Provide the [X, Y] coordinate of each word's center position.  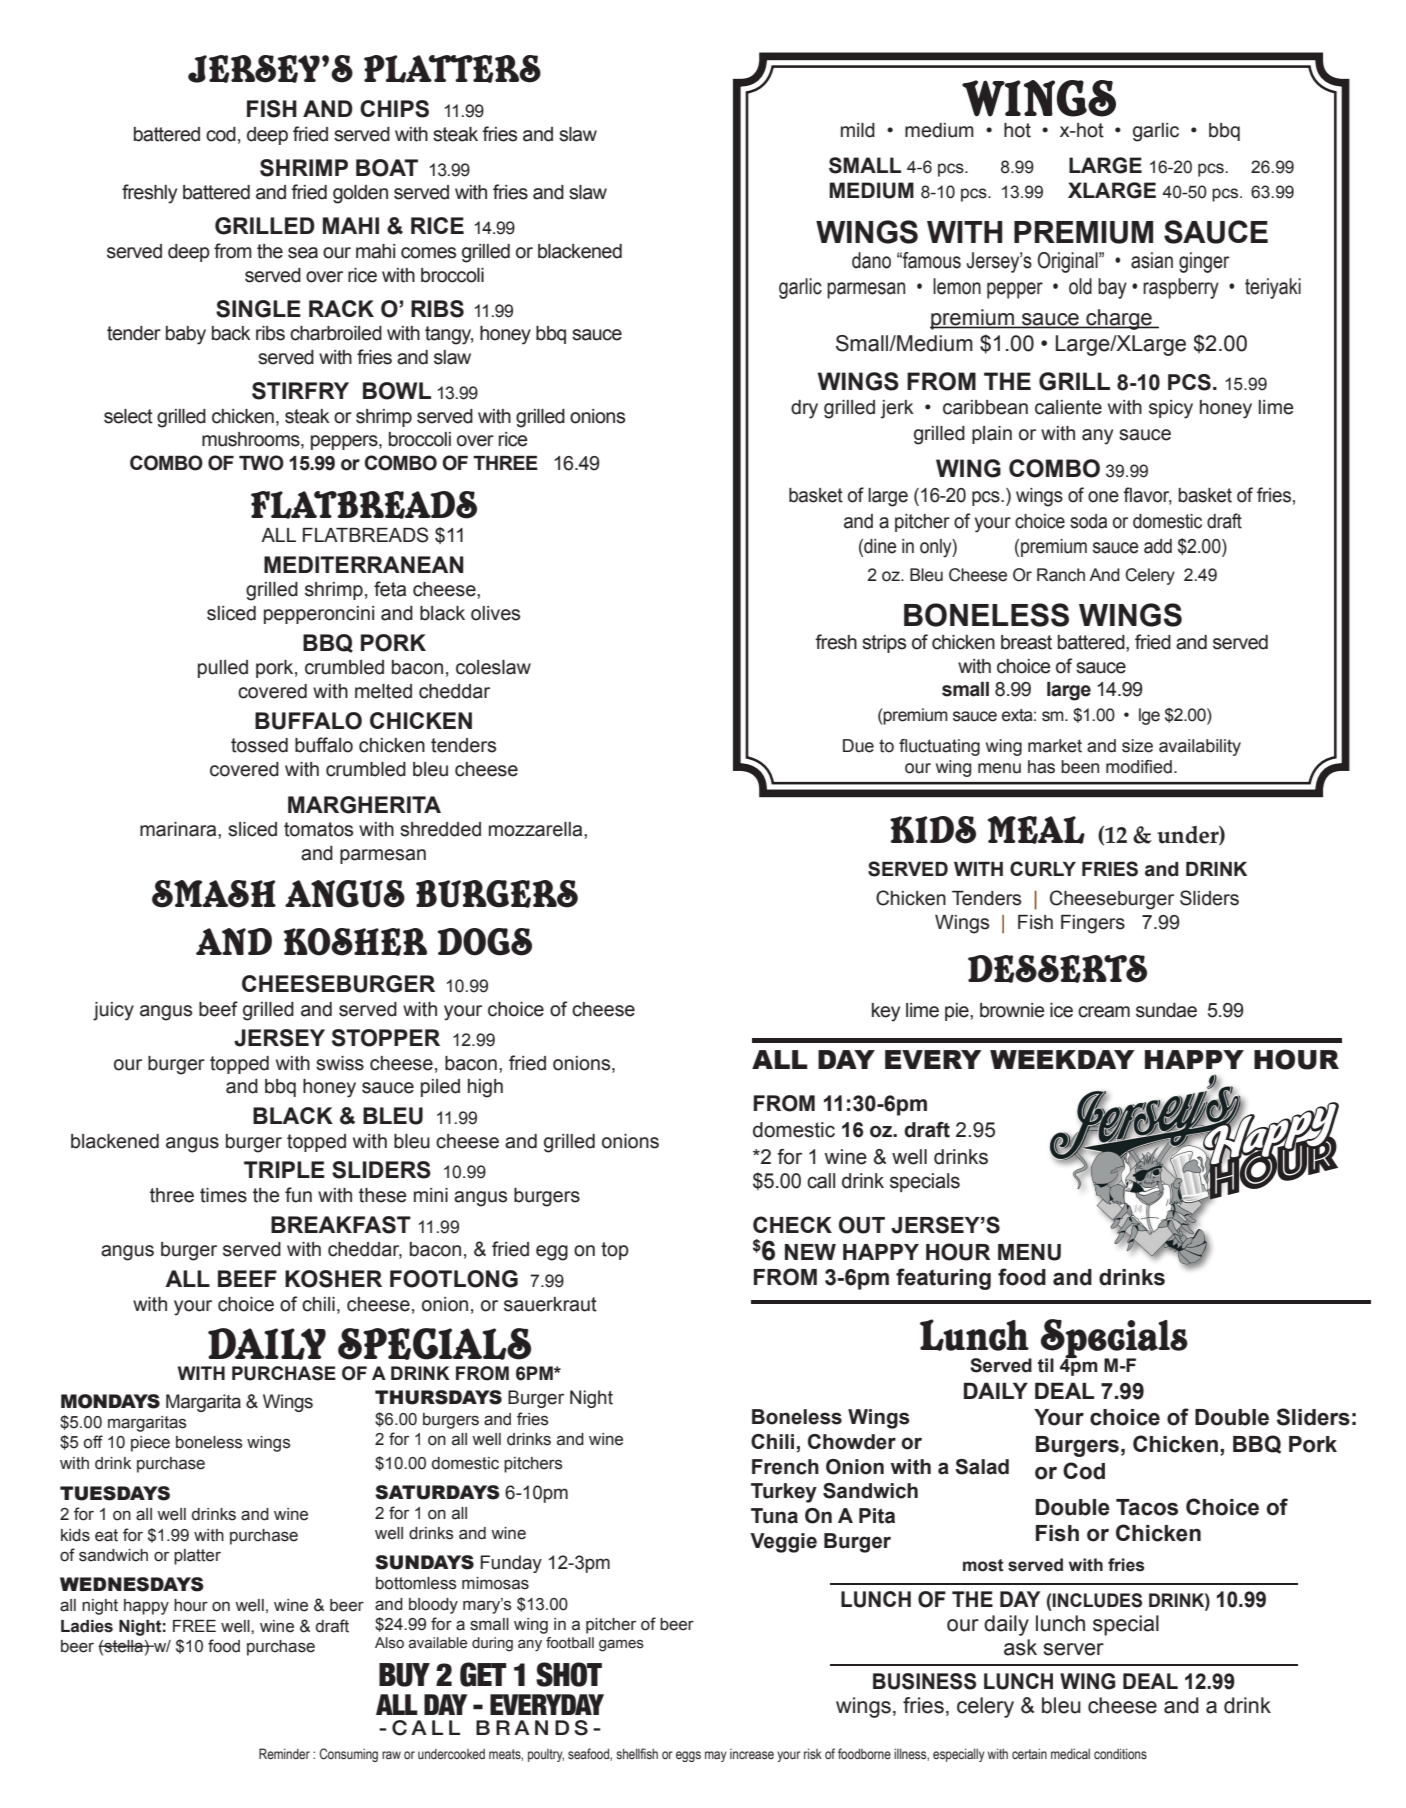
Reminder [284, 1753]
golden [360, 194]
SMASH [214, 894]
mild [858, 130]
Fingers [1093, 924]
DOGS [485, 942]
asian [1152, 260]
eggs [688, 1756]
